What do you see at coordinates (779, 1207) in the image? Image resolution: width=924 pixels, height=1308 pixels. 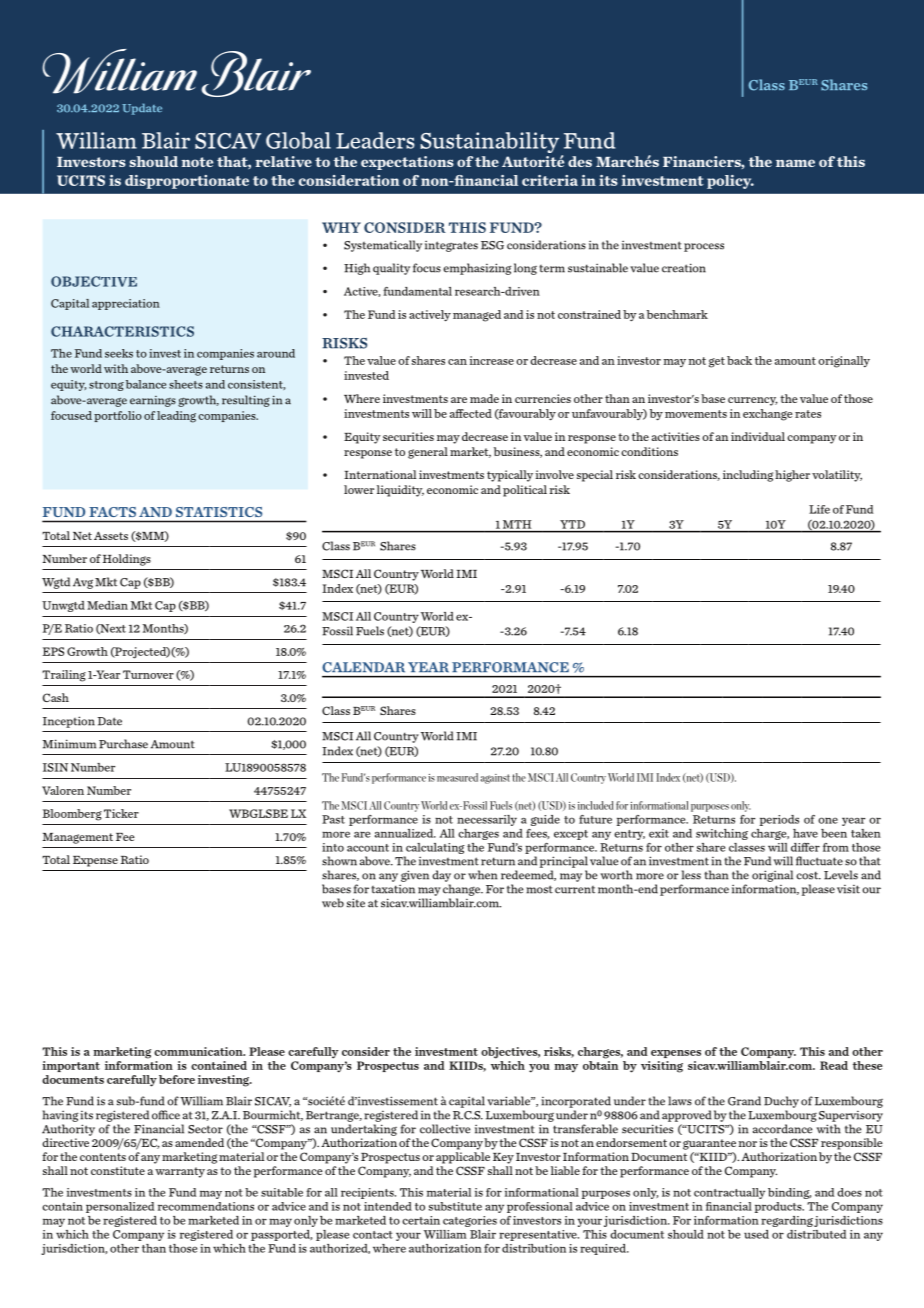 I see `products` at bounding box center [779, 1207].
